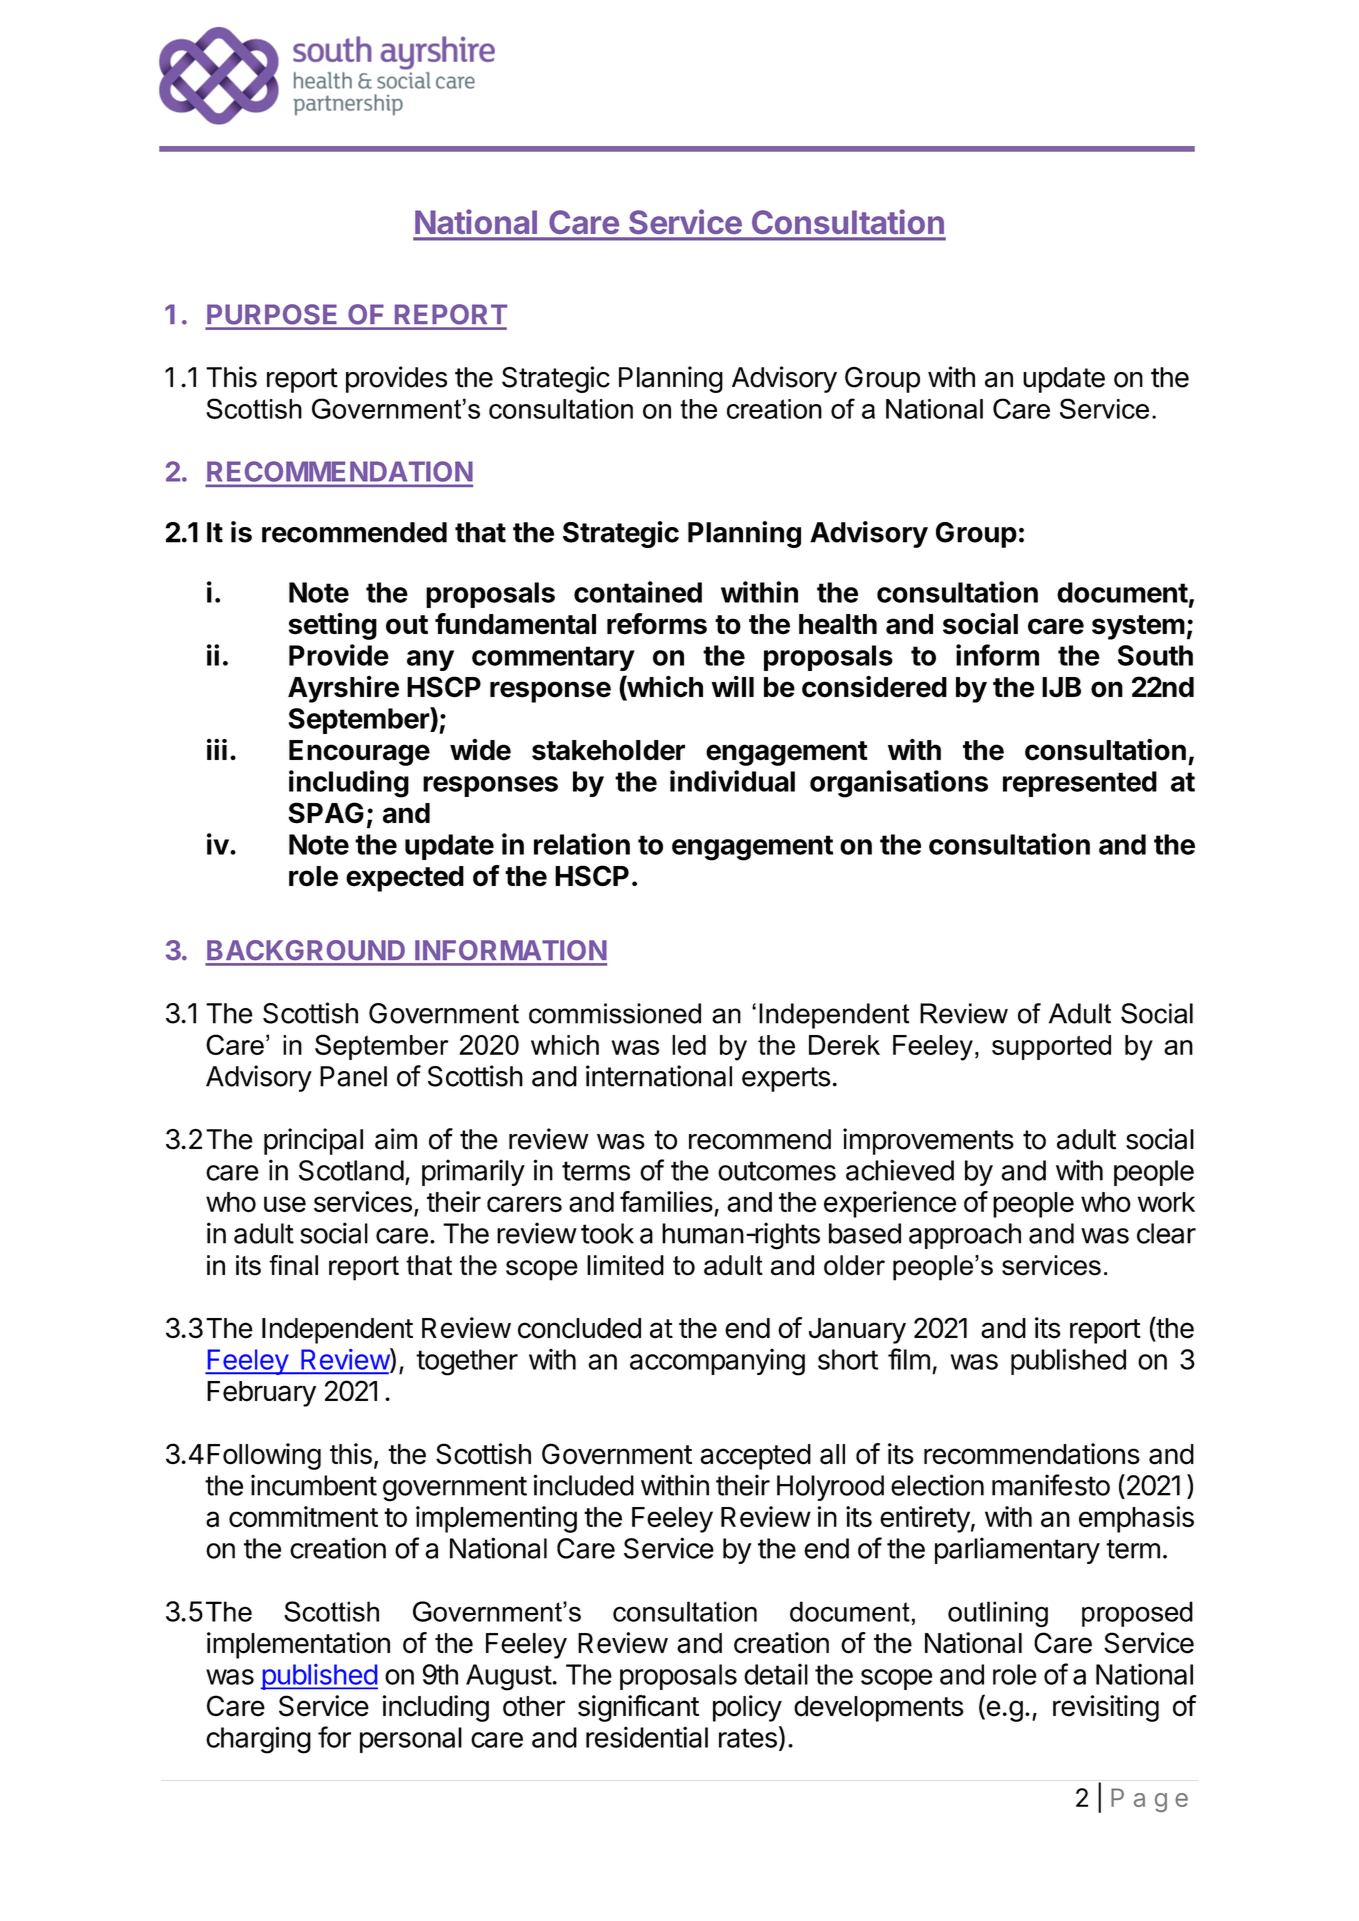 The image size is (1359, 1921). What do you see at coordinates (333, 626) in the screenshot?
I see `setting` at bounding box center [333, 626].
